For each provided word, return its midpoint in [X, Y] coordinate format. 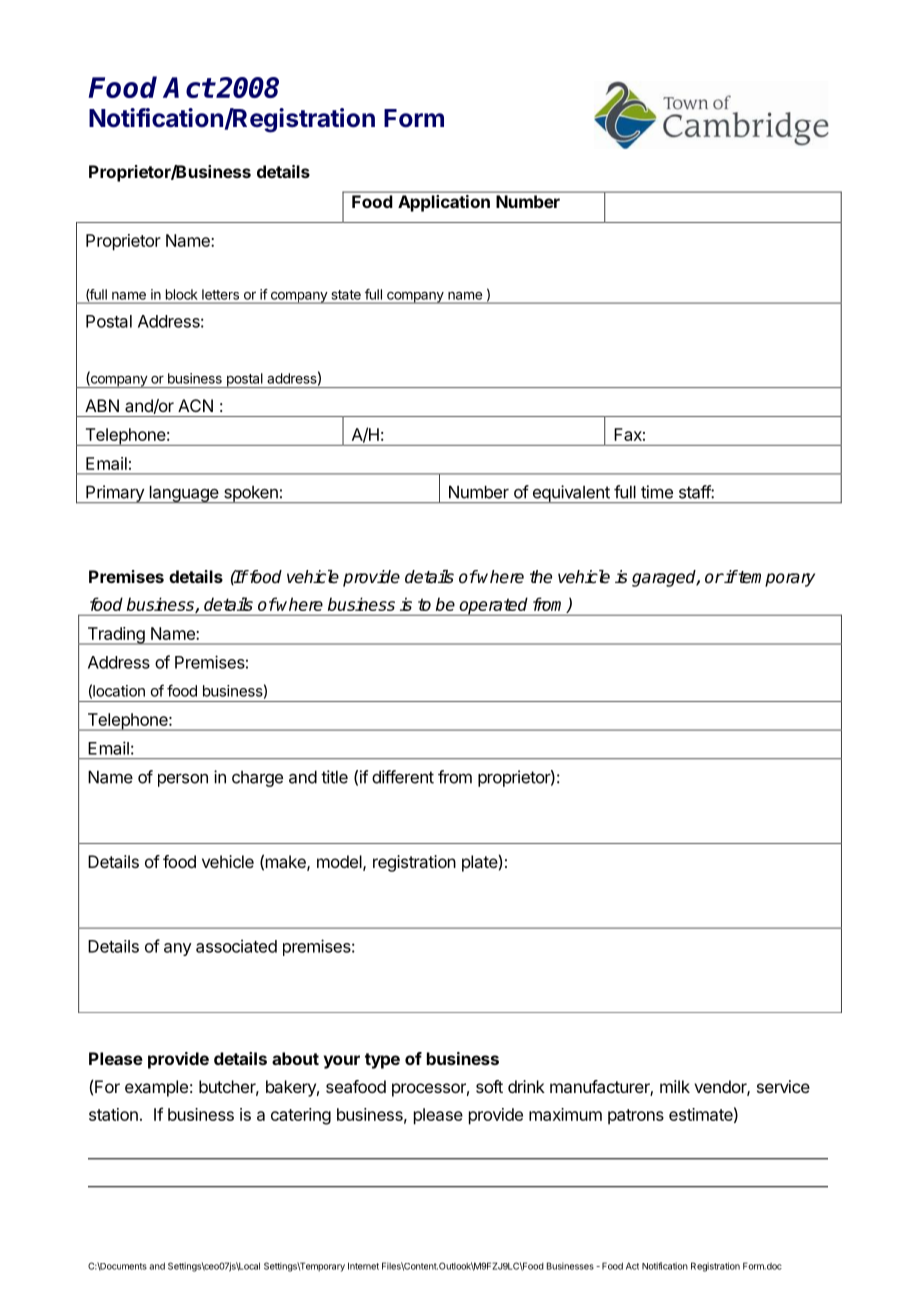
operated [494, 606]
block [181, 294]
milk [675, 1086]
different [403, 777]
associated [236, 946]
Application [444, 203]
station [113, 1114]
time [657, 492]
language [184, 494]
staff [695, 492]
